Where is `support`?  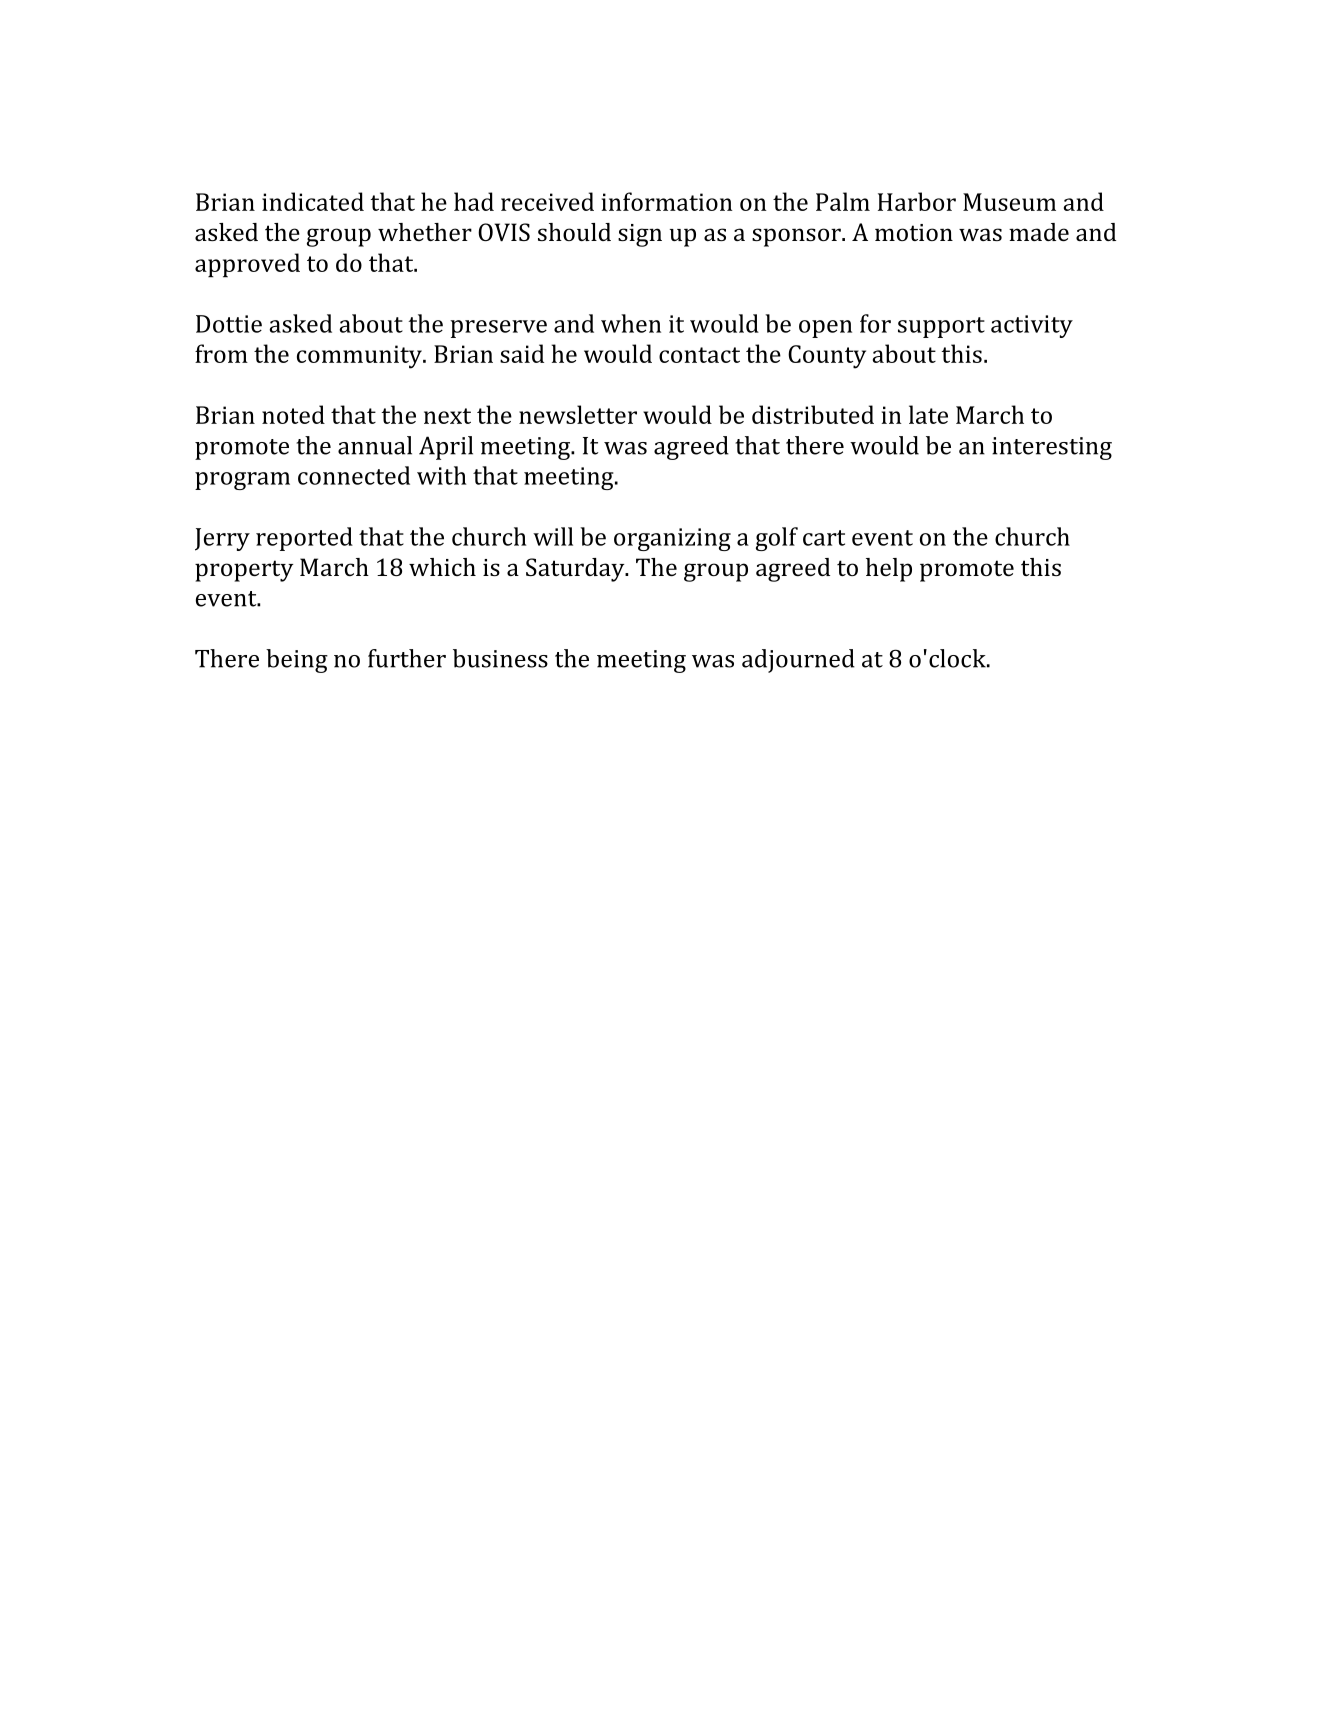 support is located at coordinates (941, 327).
